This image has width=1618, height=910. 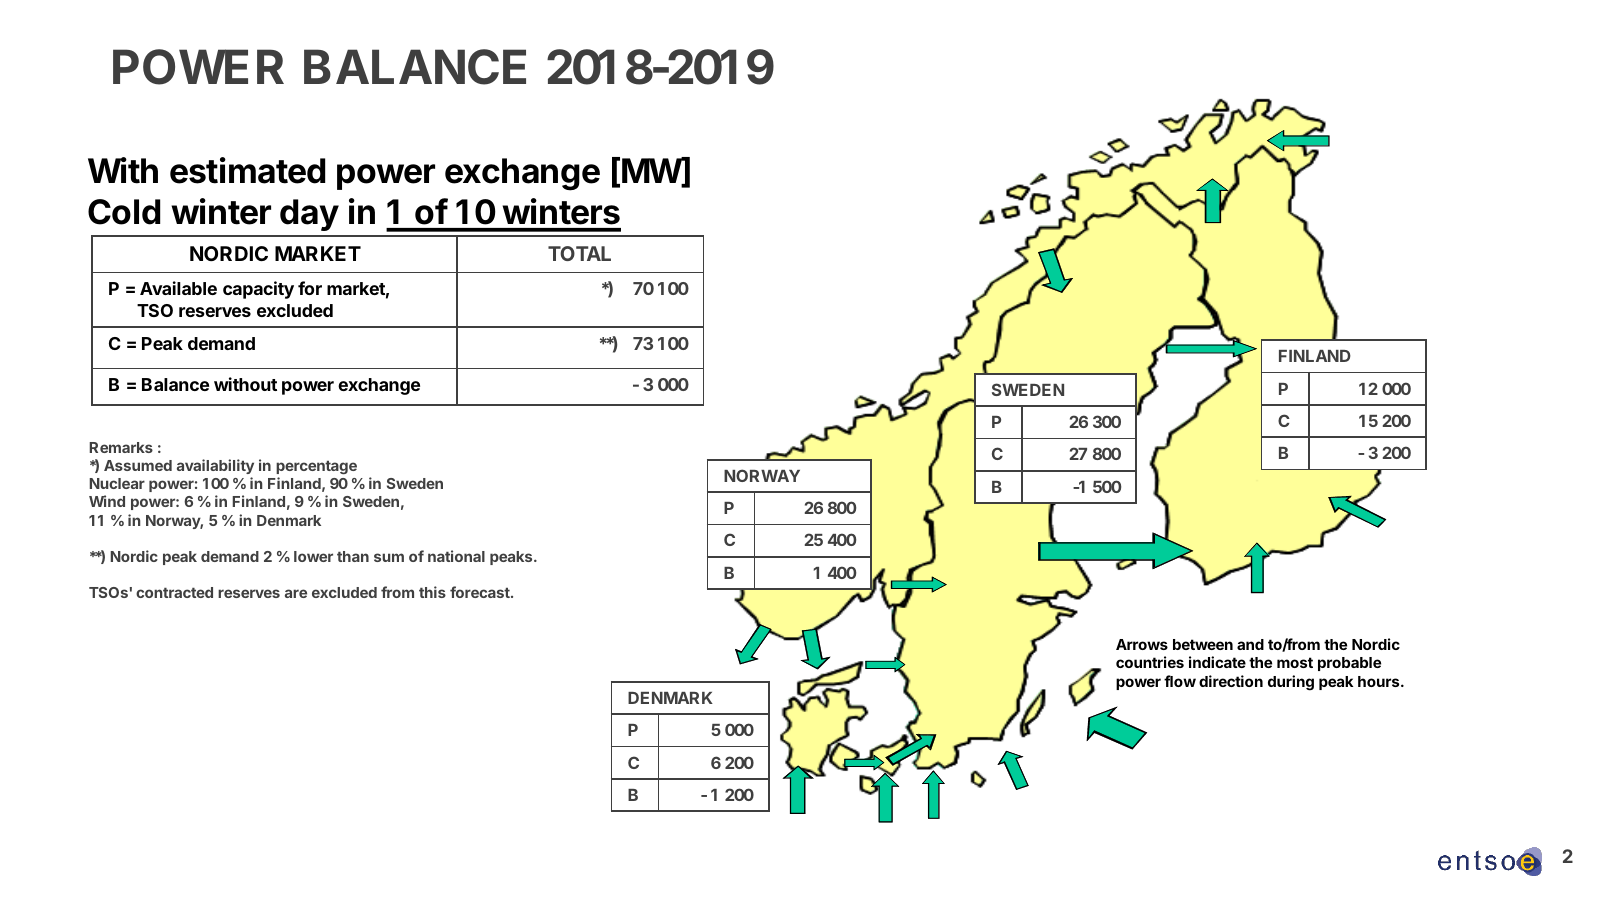 What do you see at coordinates (309, 215) in the image?
I see `day` at bounding box center [309, 215].
